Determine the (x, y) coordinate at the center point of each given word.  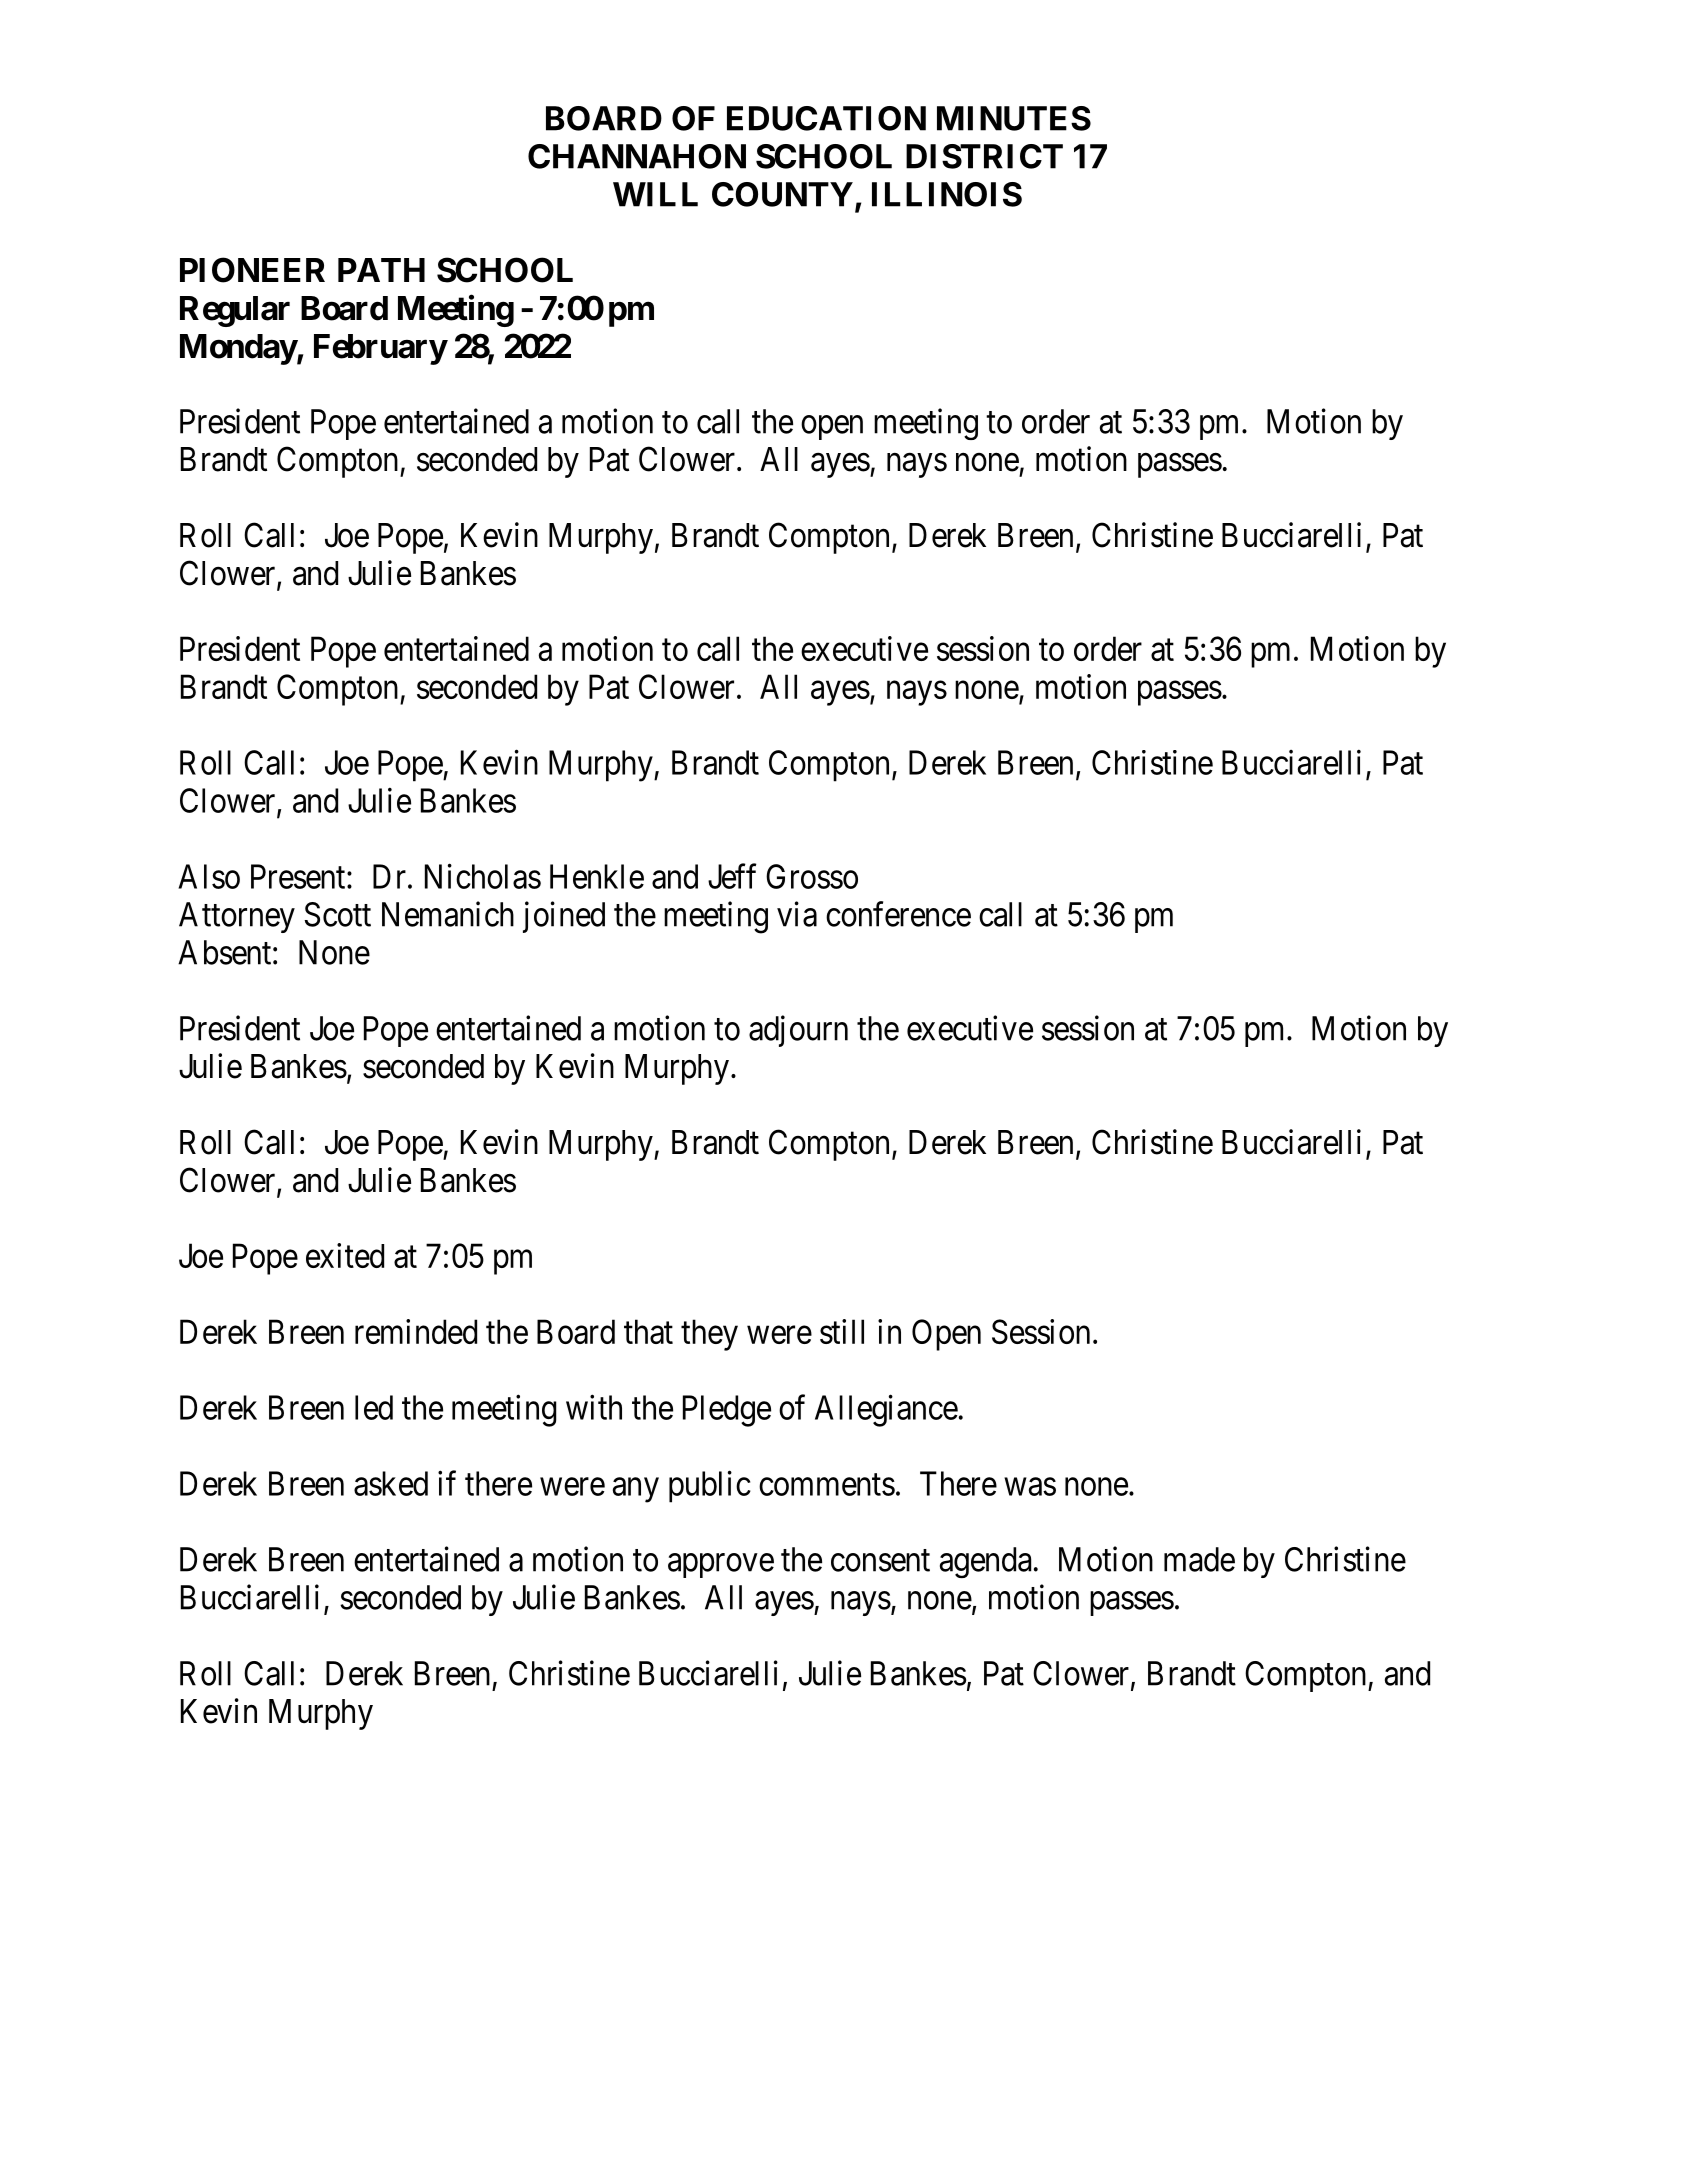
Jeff (732, 876)
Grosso (812, 876)
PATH (381, 270)
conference (898, 914)
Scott (337, 914)
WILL (655, 194)
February (380, 349)
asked (391, 1483)
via (797, 914)
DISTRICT (984, 156)
